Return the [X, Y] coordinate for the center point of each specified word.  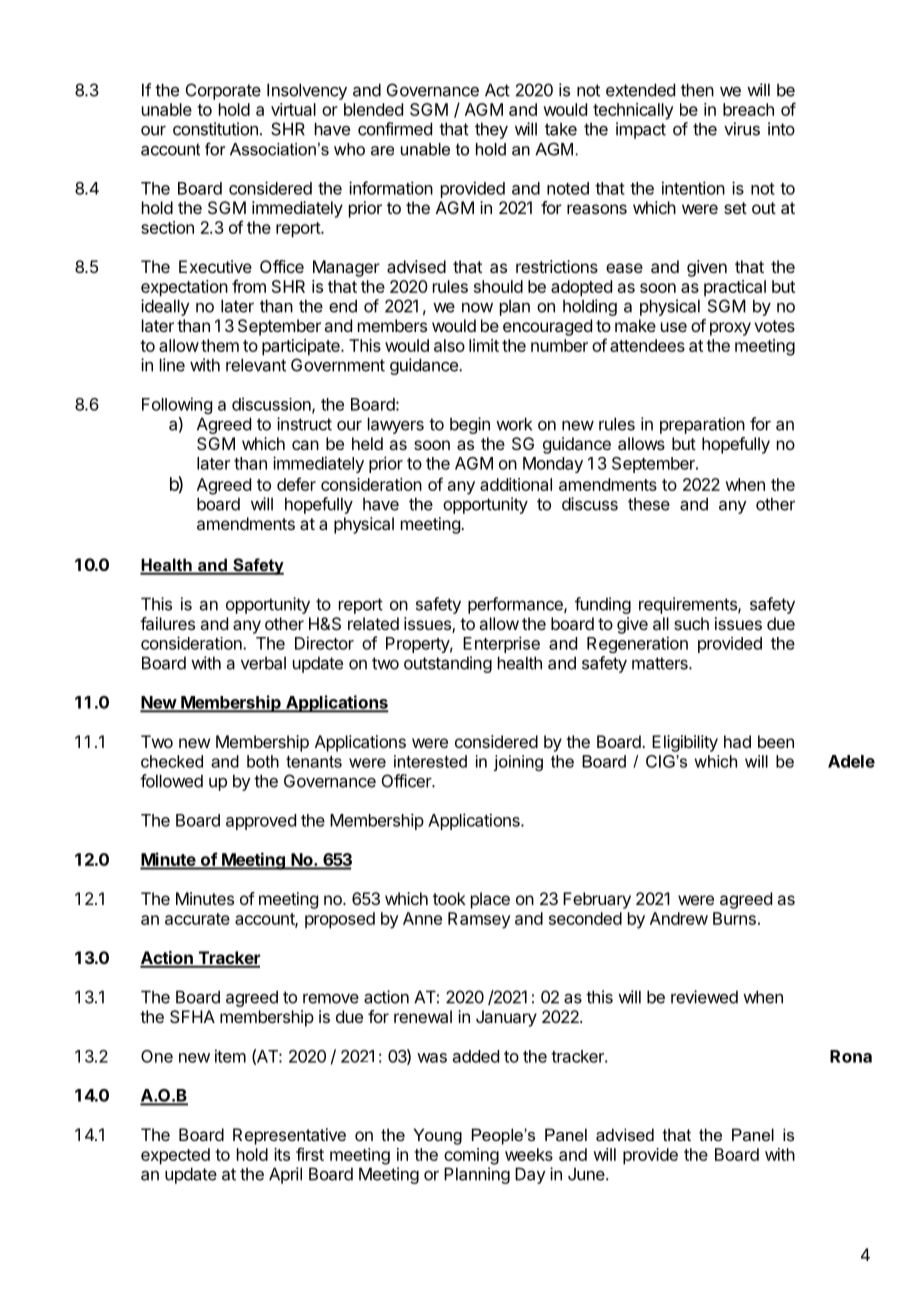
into [781, 129]
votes [774, 326]
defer [296, 484]
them [220, 345]
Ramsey [479, 920]
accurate [197, 919]
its [282, 1154]
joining [518, 763]
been [776, 741]
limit [484, 345]
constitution [215, 129]
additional [516, 484]
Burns [734, 918]
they [491, 130]
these [649, 504]
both [263, 761]
